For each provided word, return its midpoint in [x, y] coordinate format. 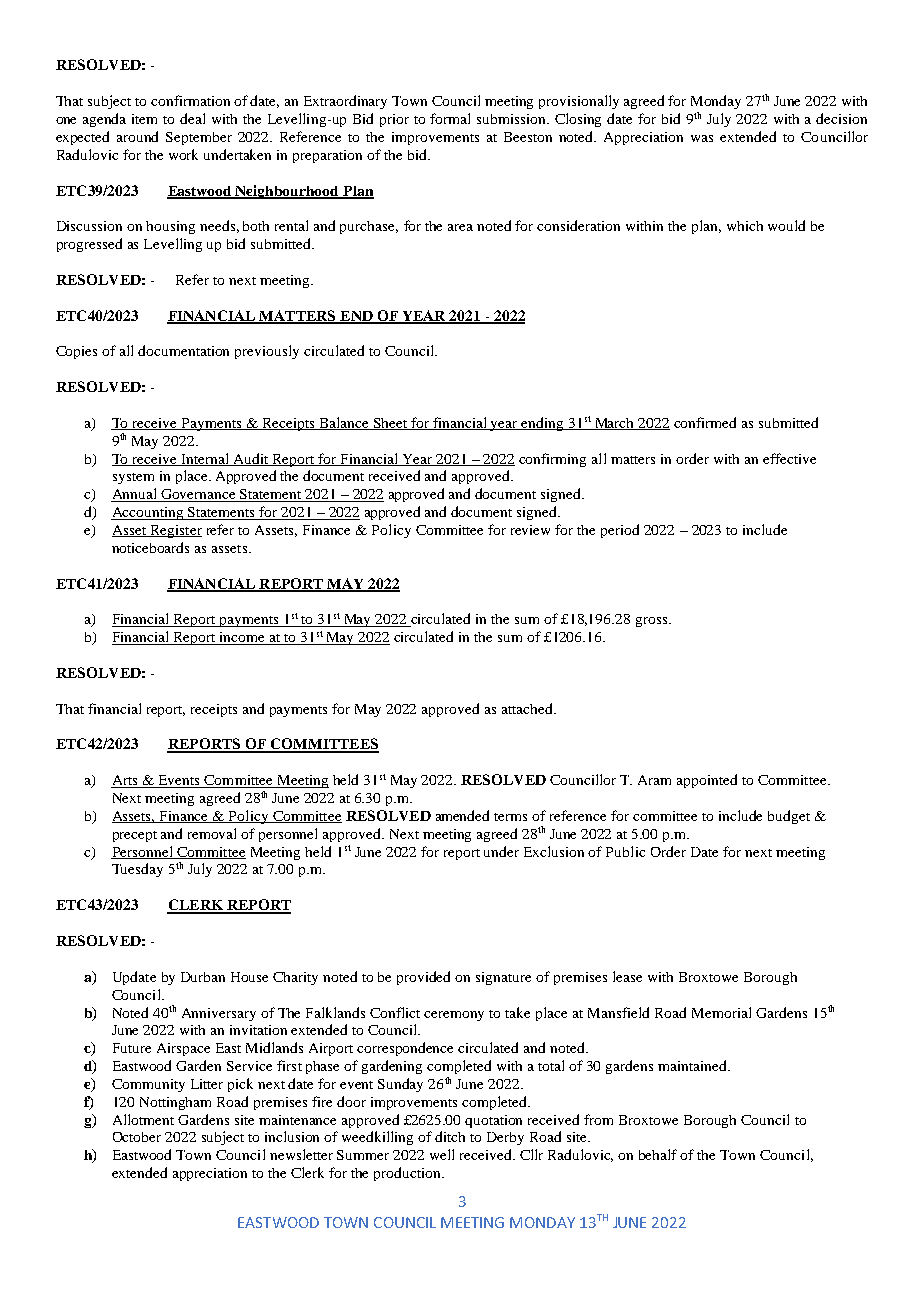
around [137, 136]
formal [450, 118]
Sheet [390, 424]
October [137, 1137]
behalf [658, 1154]
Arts [125, 781]
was [702, 138]
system [133, 478]
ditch [450, 1136]
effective [789, 458]
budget [789, 817]
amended [462, 815]
